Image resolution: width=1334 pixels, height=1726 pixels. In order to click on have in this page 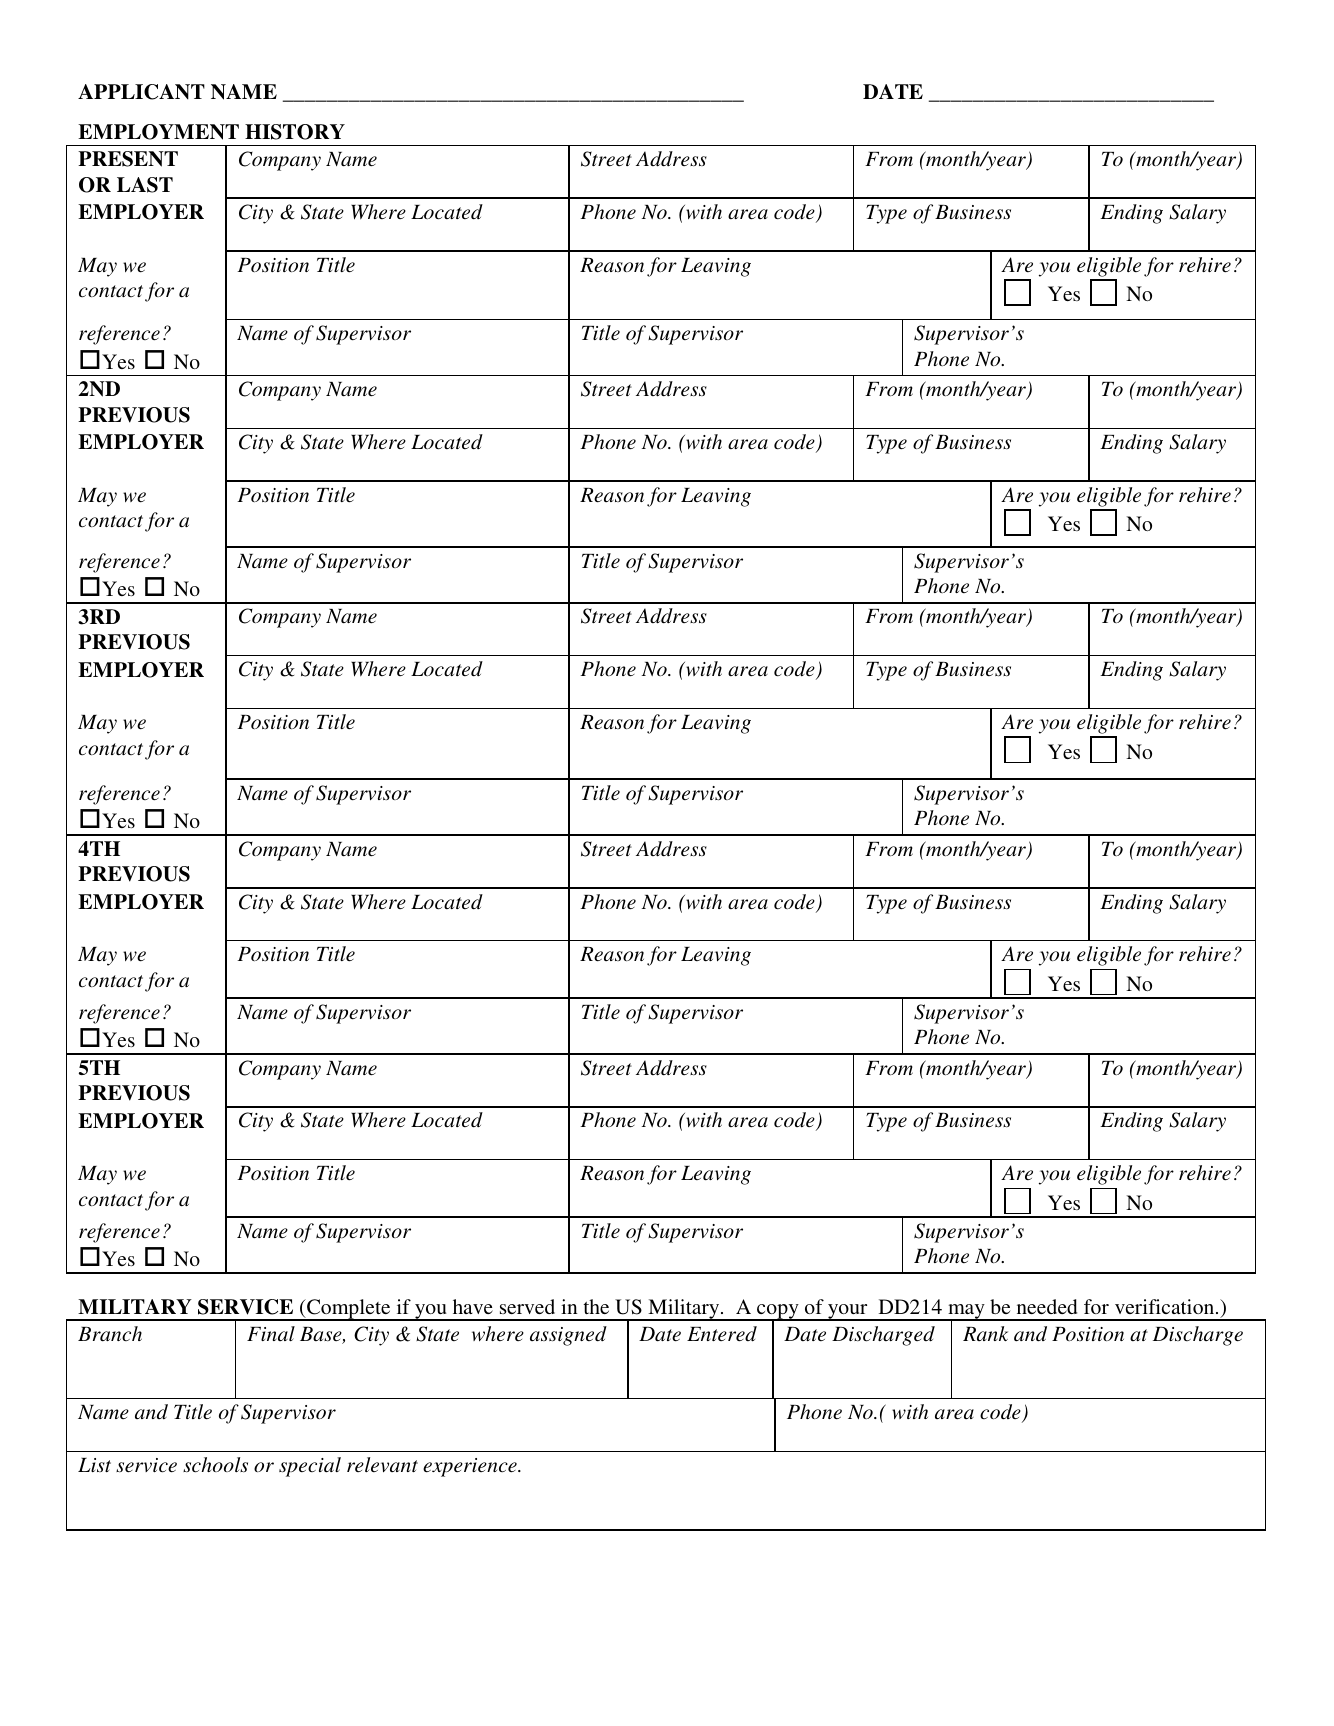, I will do `click(473, 1306)`.
